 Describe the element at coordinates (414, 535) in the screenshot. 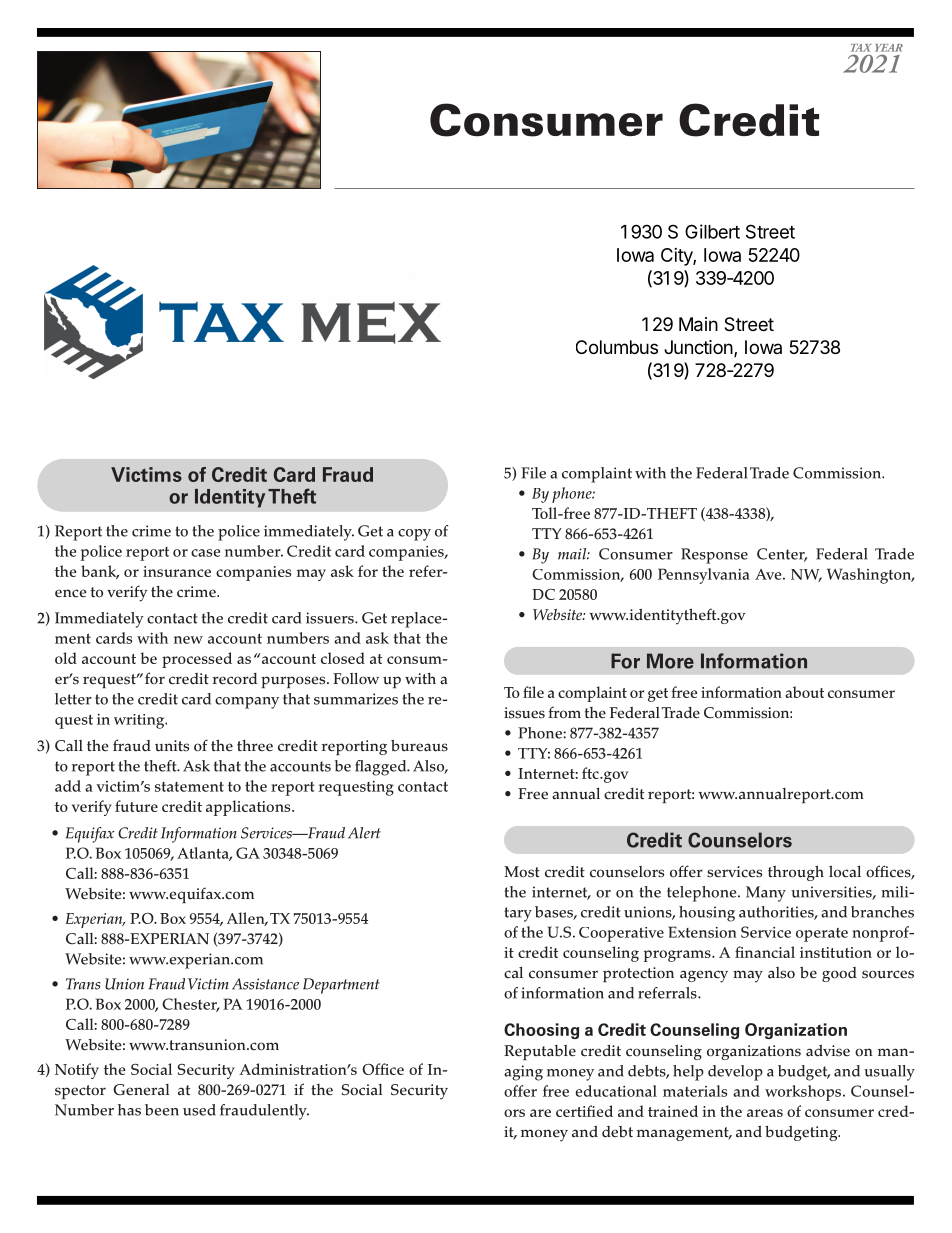

I see `copy` at that location.
